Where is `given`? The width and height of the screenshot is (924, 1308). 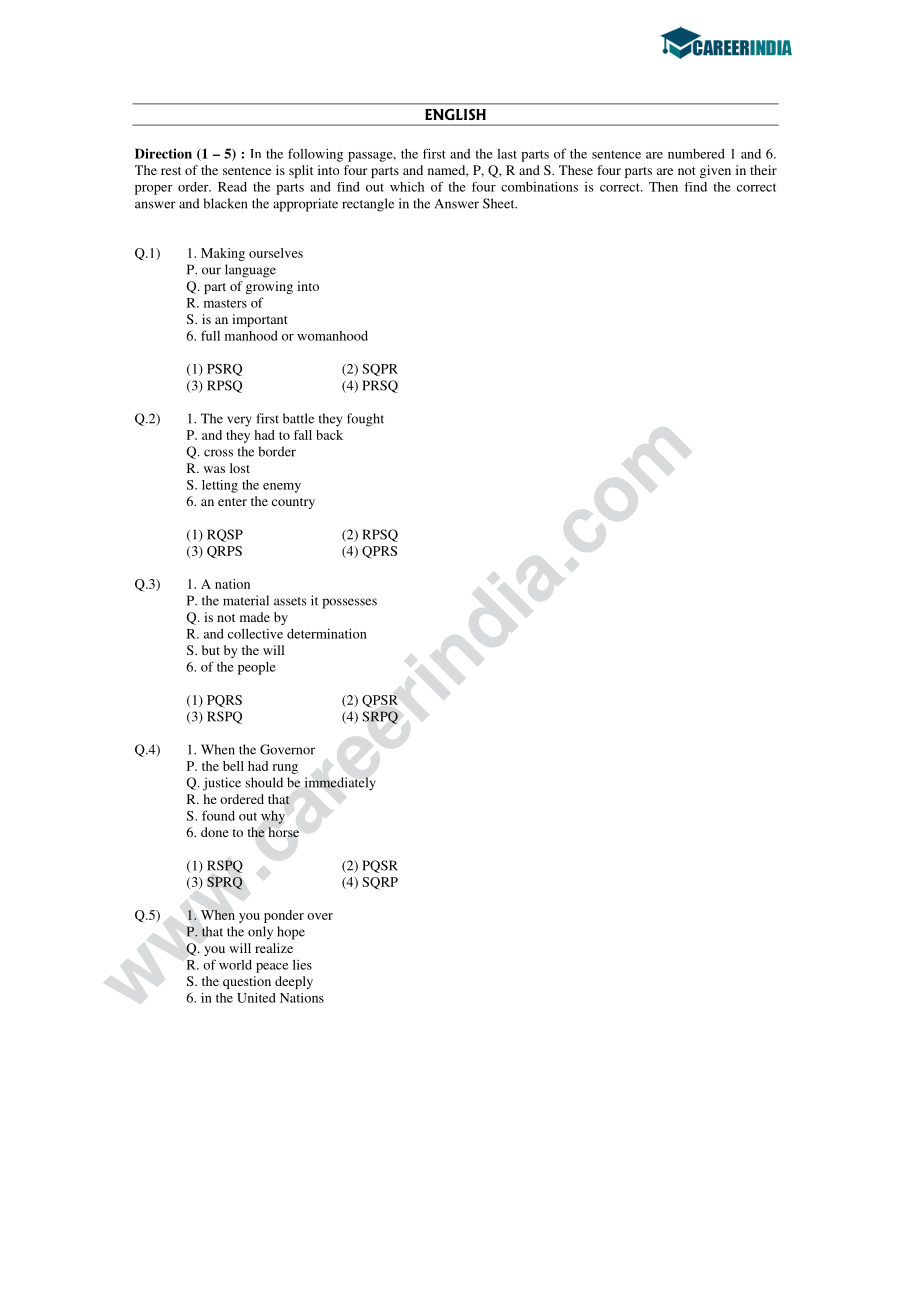 given is located at coordinates (715, 171).
